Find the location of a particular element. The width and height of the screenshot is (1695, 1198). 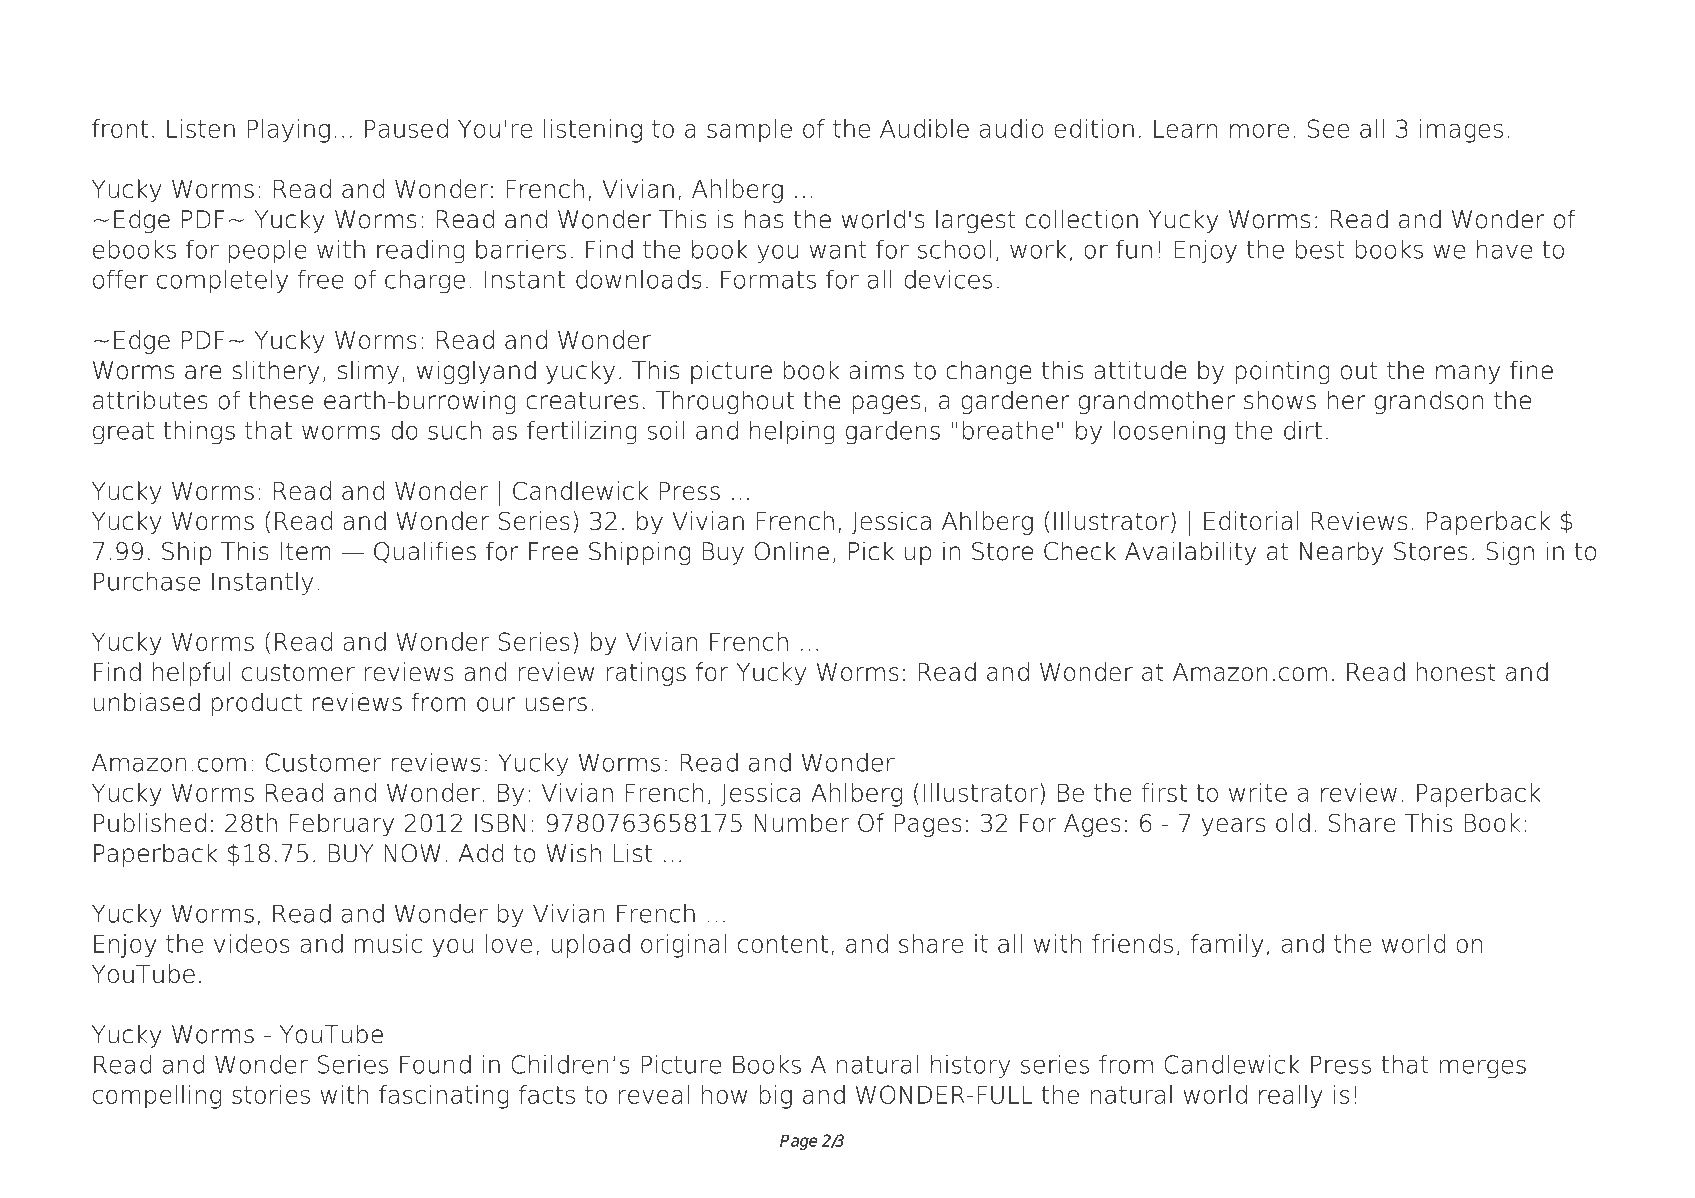

Online is located at coordinates (791, 551).
